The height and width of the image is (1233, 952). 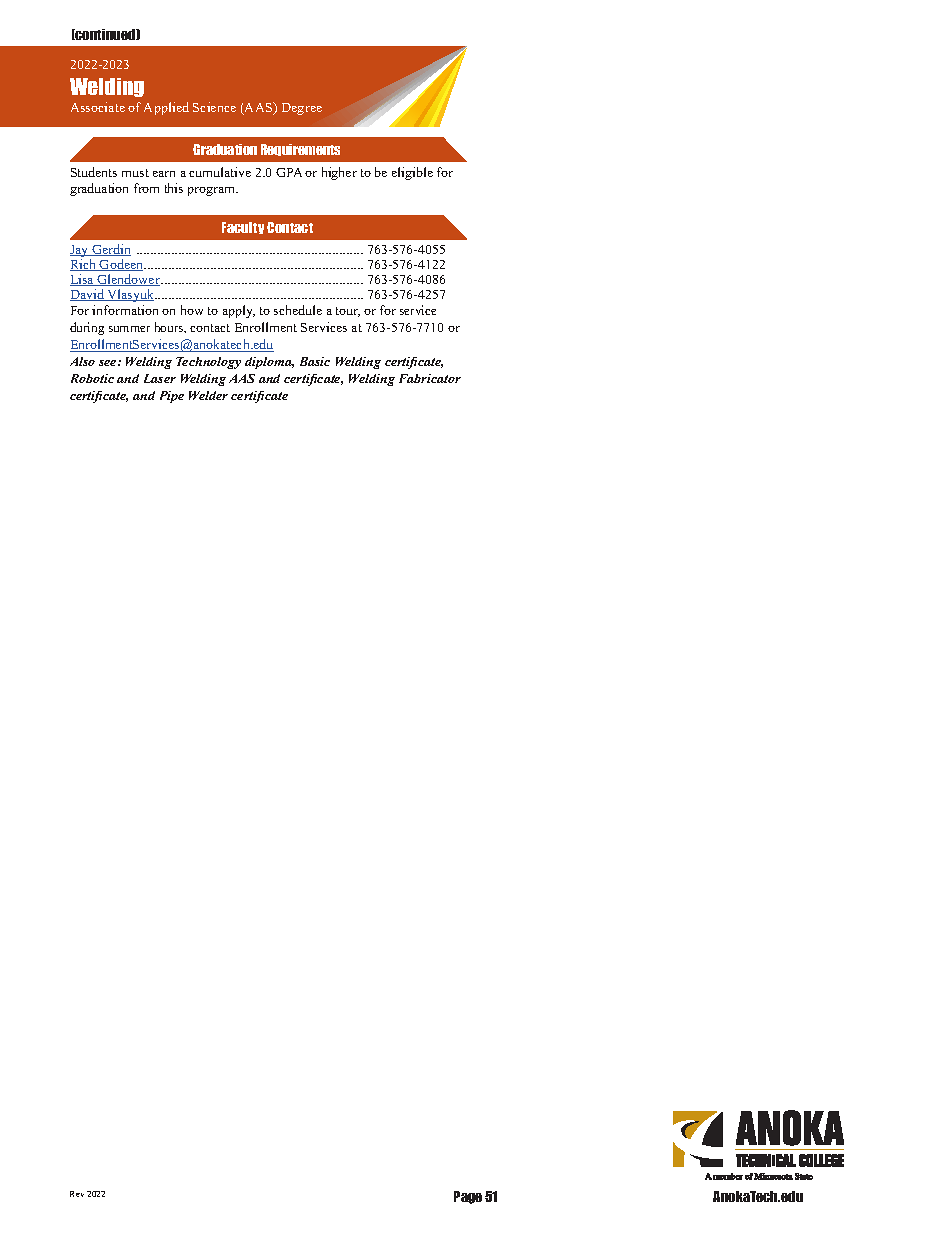 What do you see at coordinates (430, 378) in the image?
I see `Fabricator` at bounding box center [430, 378].
